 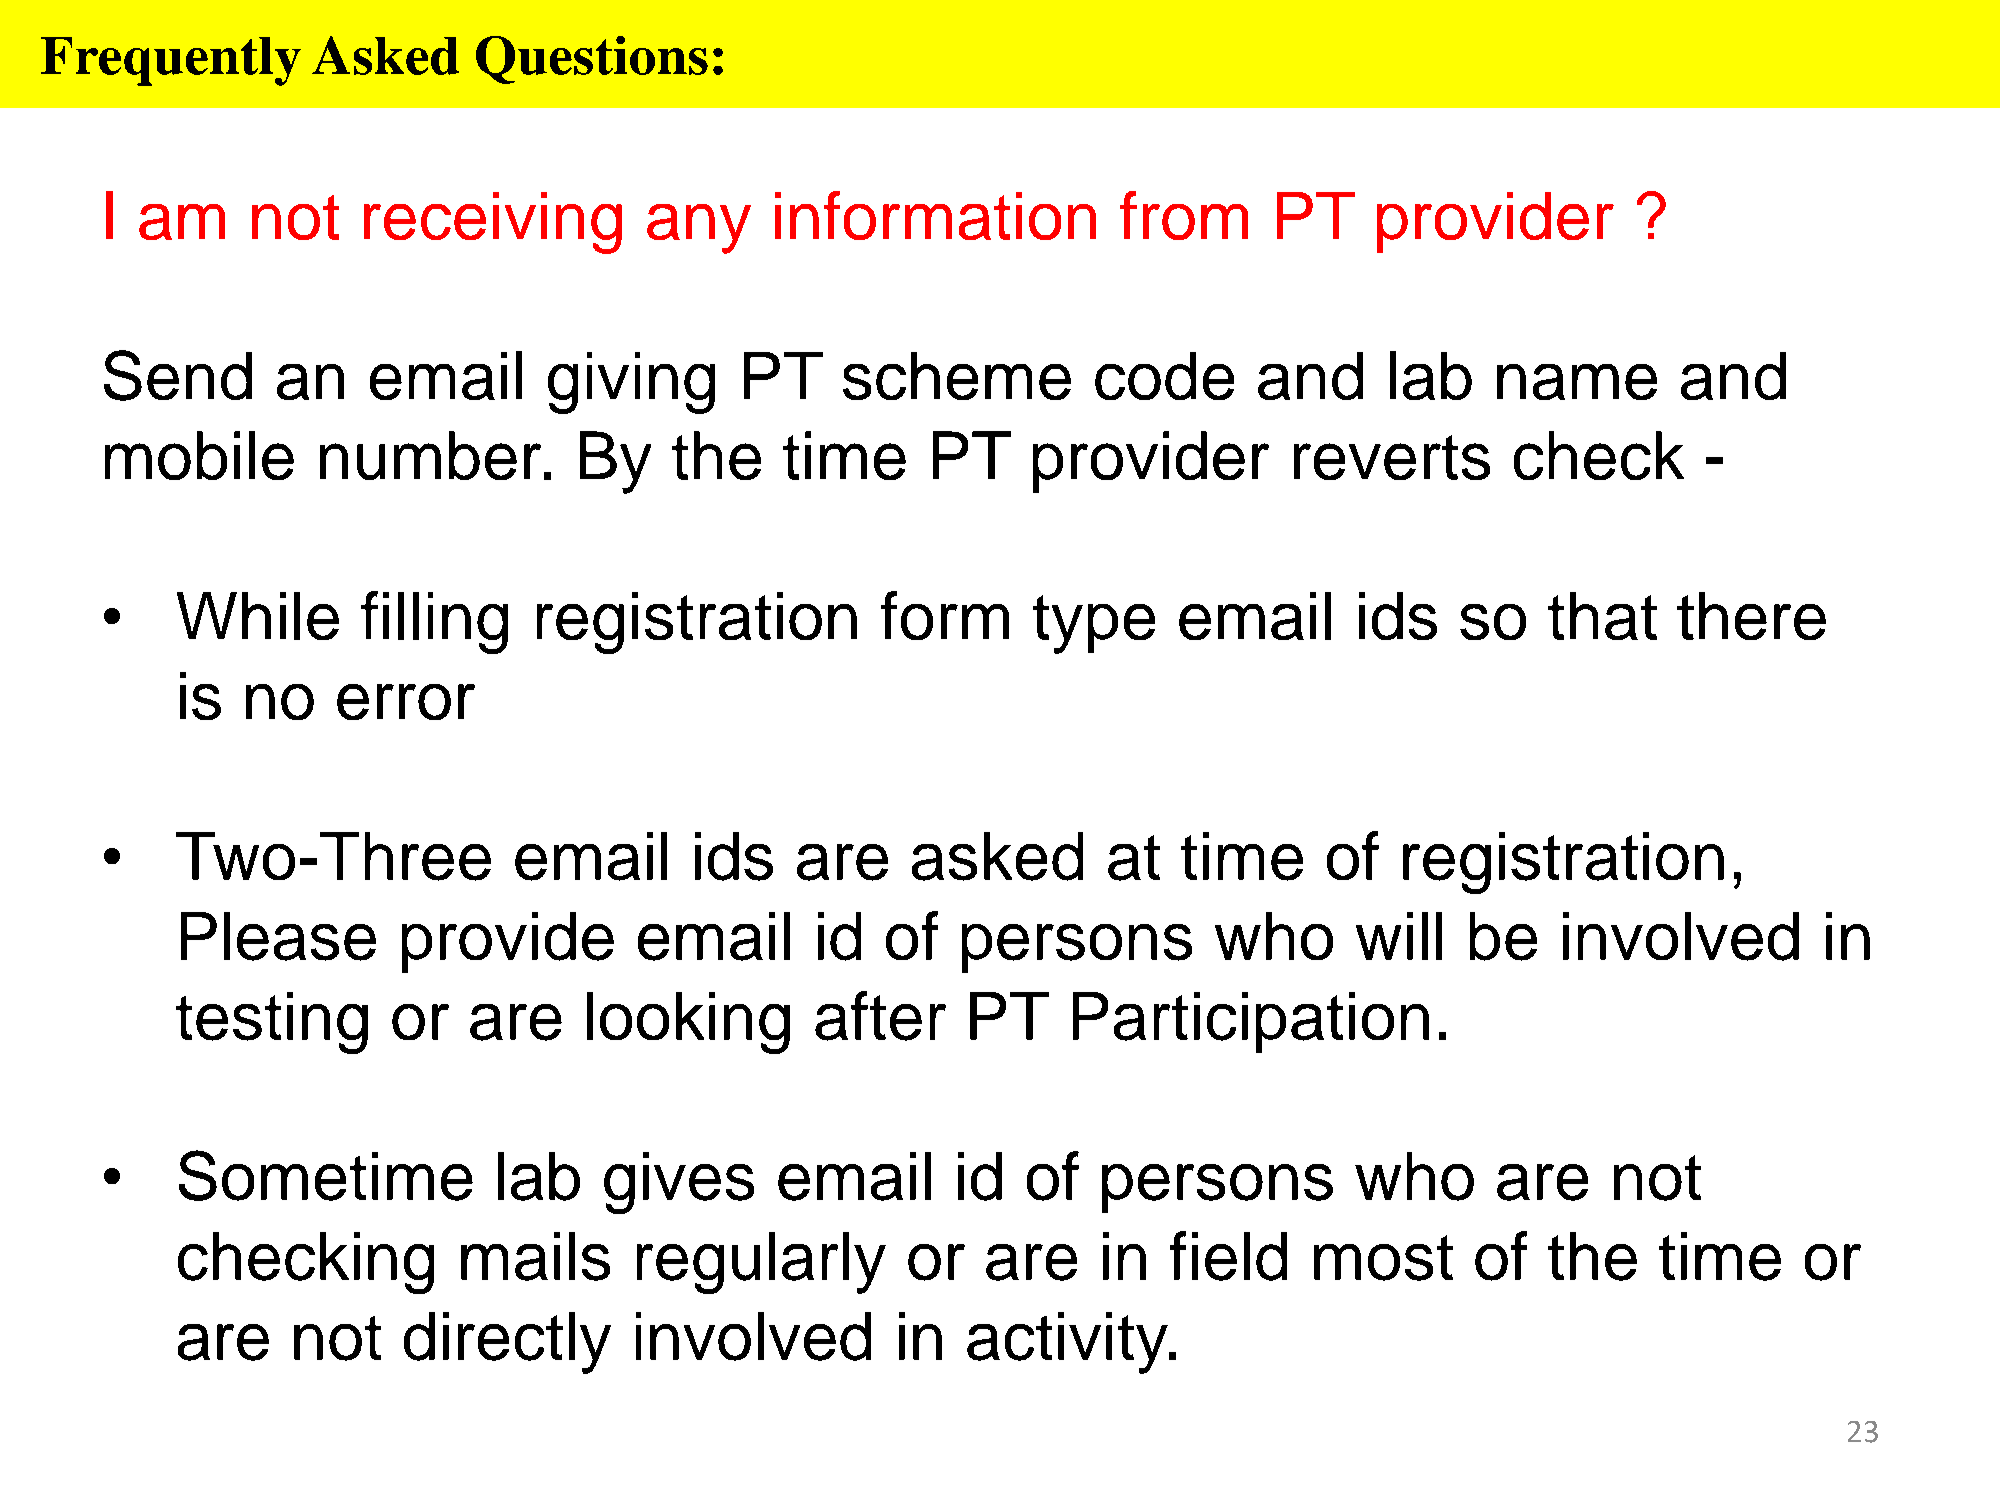 I want to click on number, so click(x=430, y=455).
